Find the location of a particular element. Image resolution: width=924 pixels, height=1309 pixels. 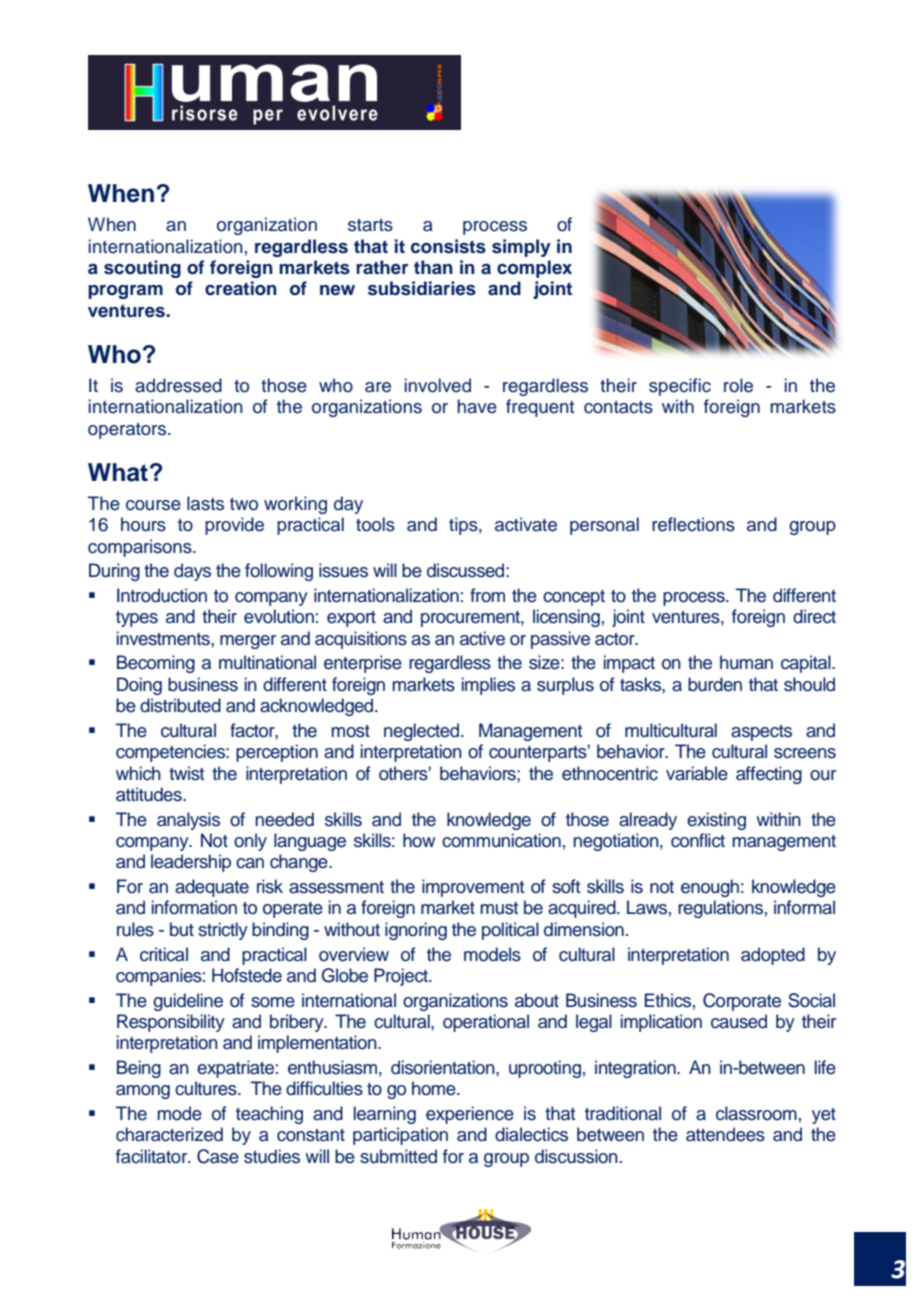

scouting is located at coordinates (142, 269).
